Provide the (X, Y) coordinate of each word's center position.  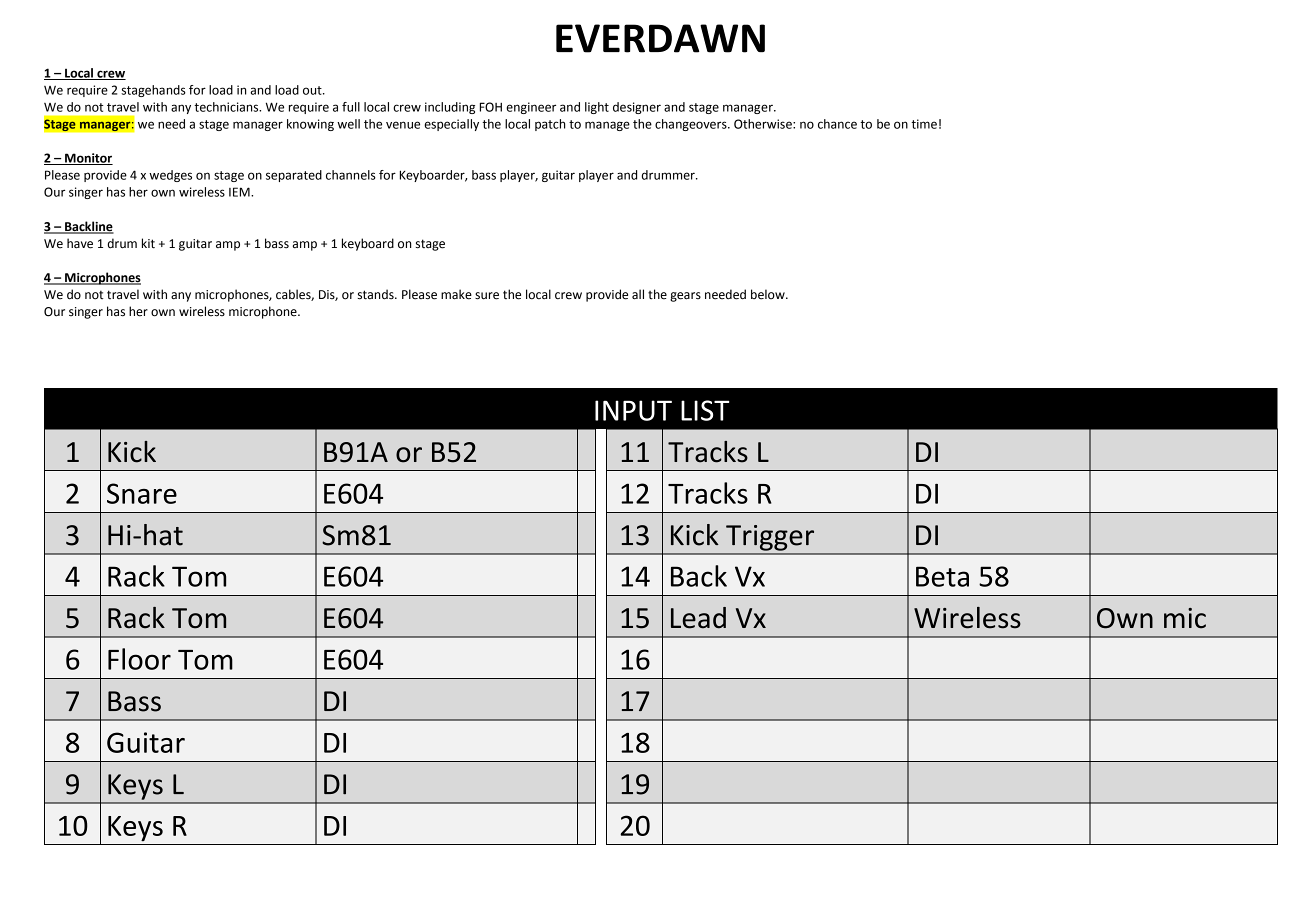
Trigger (770, 538)
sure (487, 296)
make (456, 294)
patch (550, 125)
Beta (942, 576)
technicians (227, 107)
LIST (705, 410)
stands (377, 294)
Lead (698, 618)
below (769, 294)
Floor (139, 659)
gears (685, 297)
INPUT (633, 410)
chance (837, 124)
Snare (142, 493)
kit (148, 243)
